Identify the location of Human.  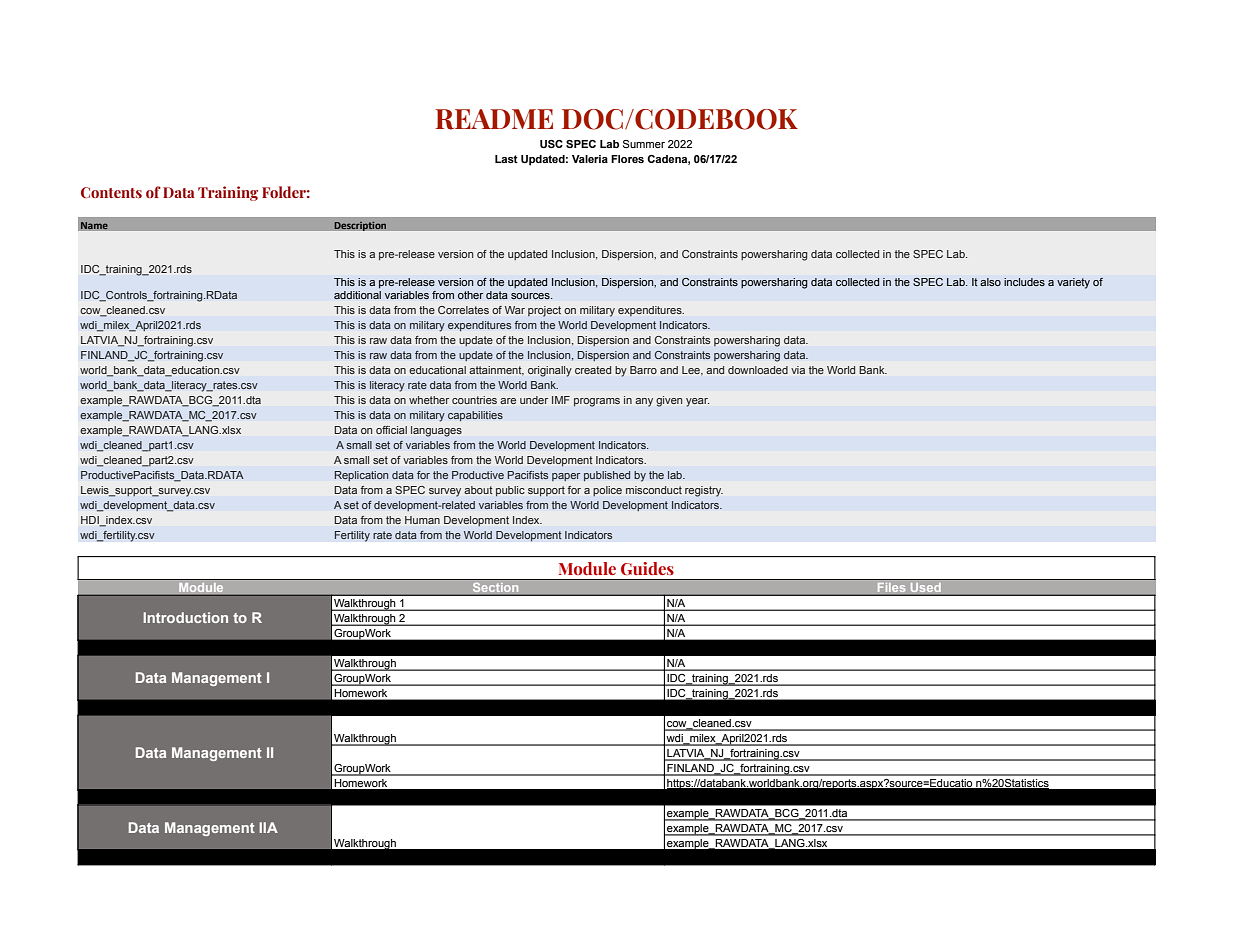
(422, 520).
